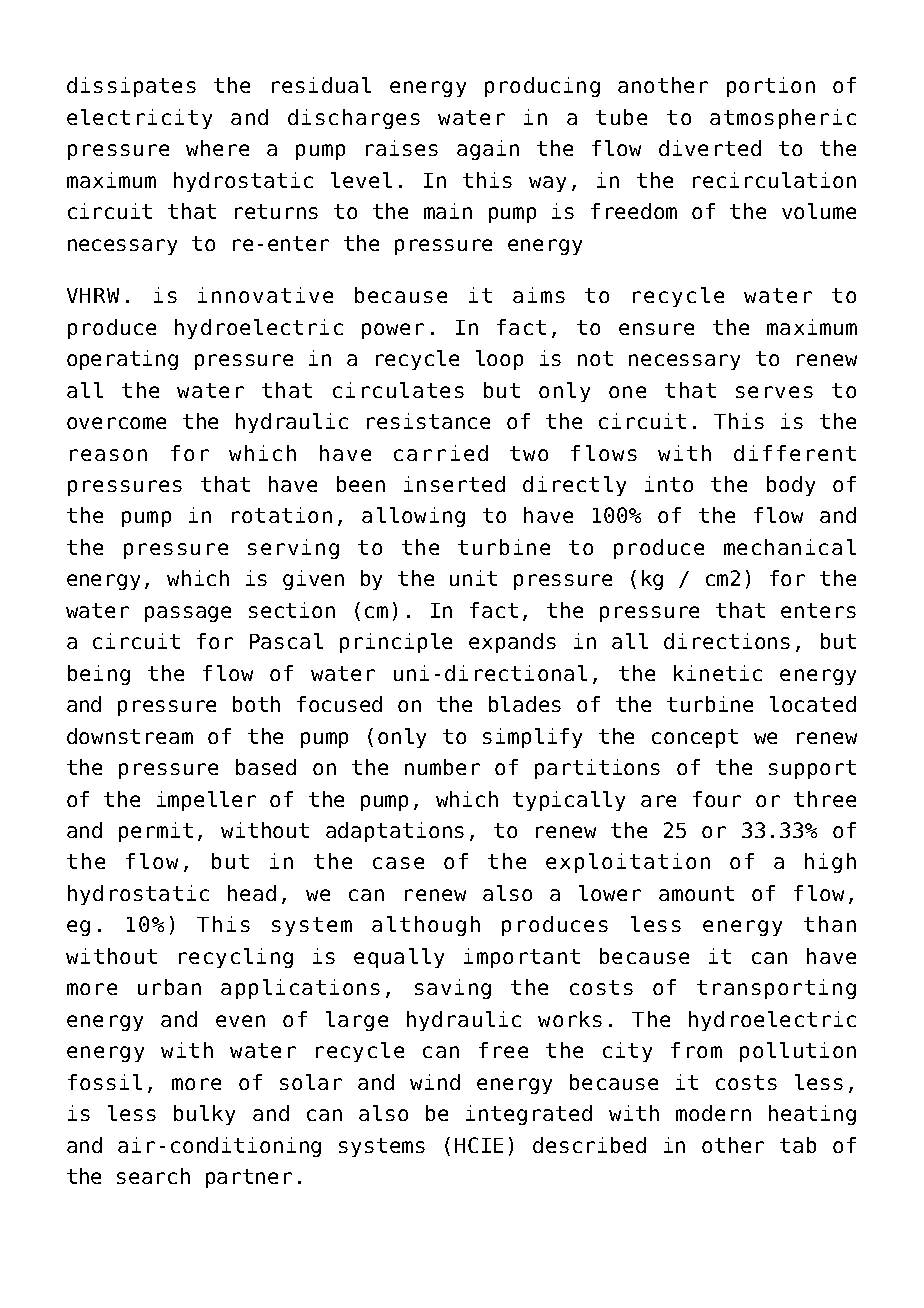 This screenshot has width=924, height=1308. What do you see at coordinates (217, 148) in the screenshot?
I see `where` at bounding box center [217, 148].
